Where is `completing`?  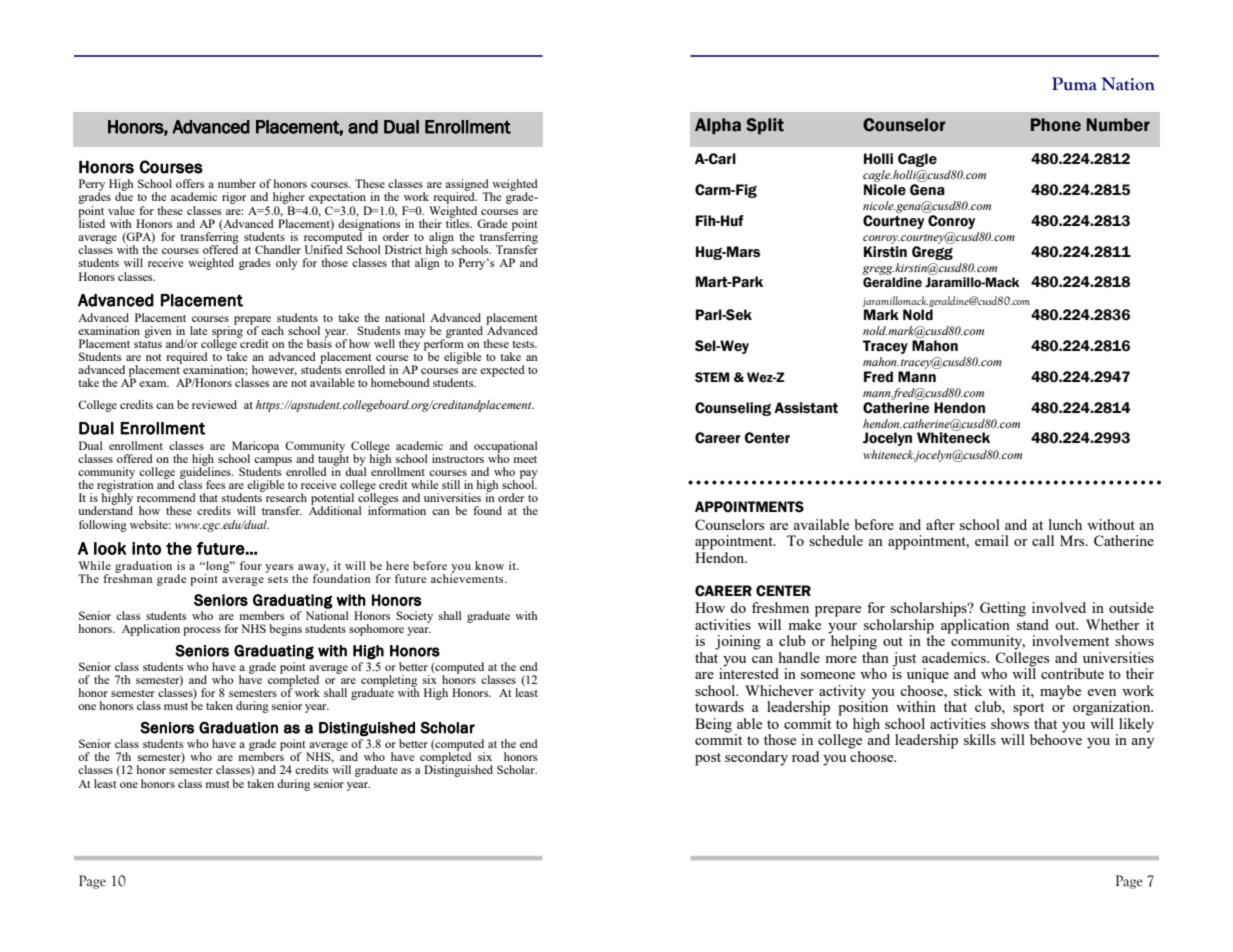 completing is located at coordinates (389, 682).
